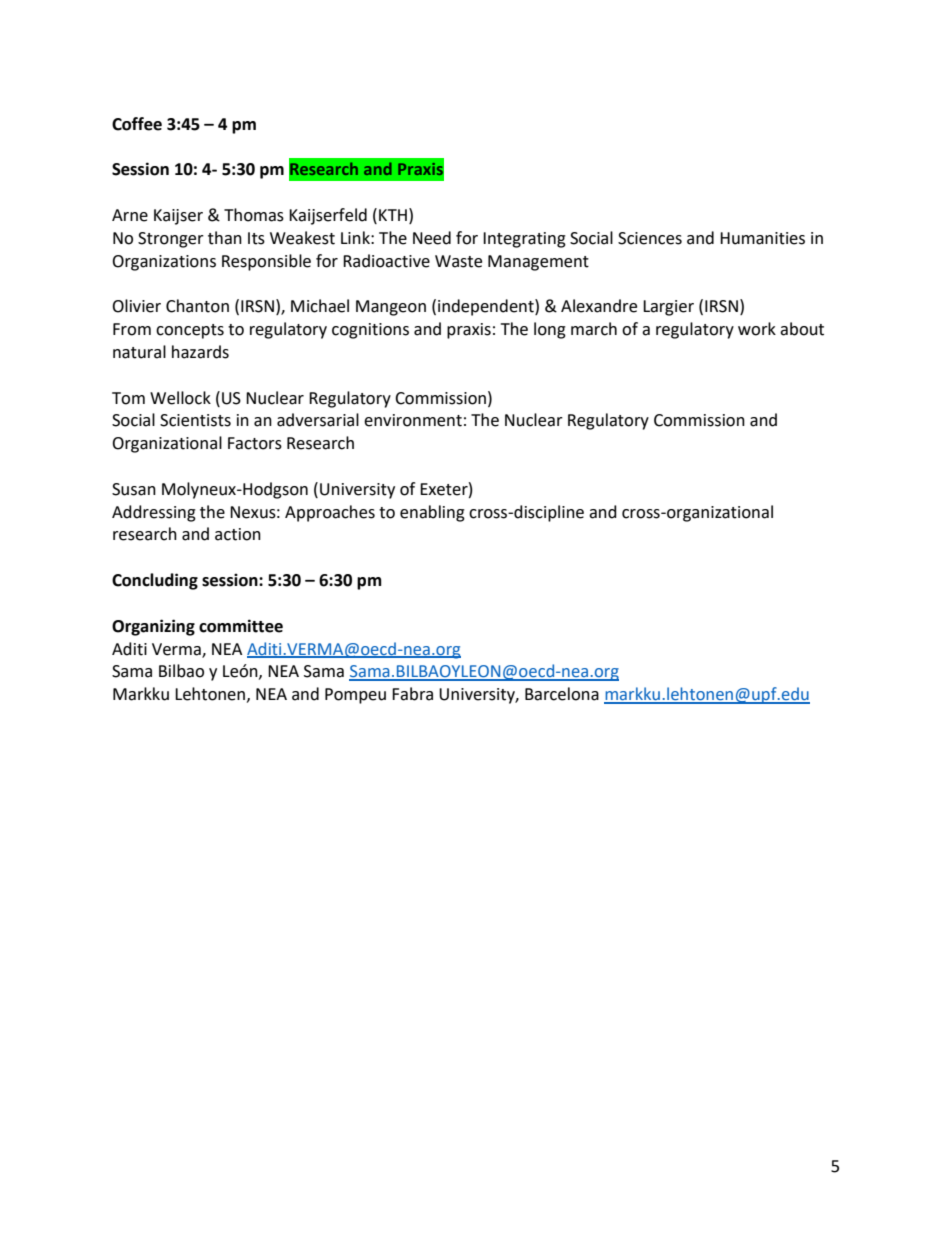  Describe the element at coordinates (238, 534) in the screenshot. I see `action` at that location.
